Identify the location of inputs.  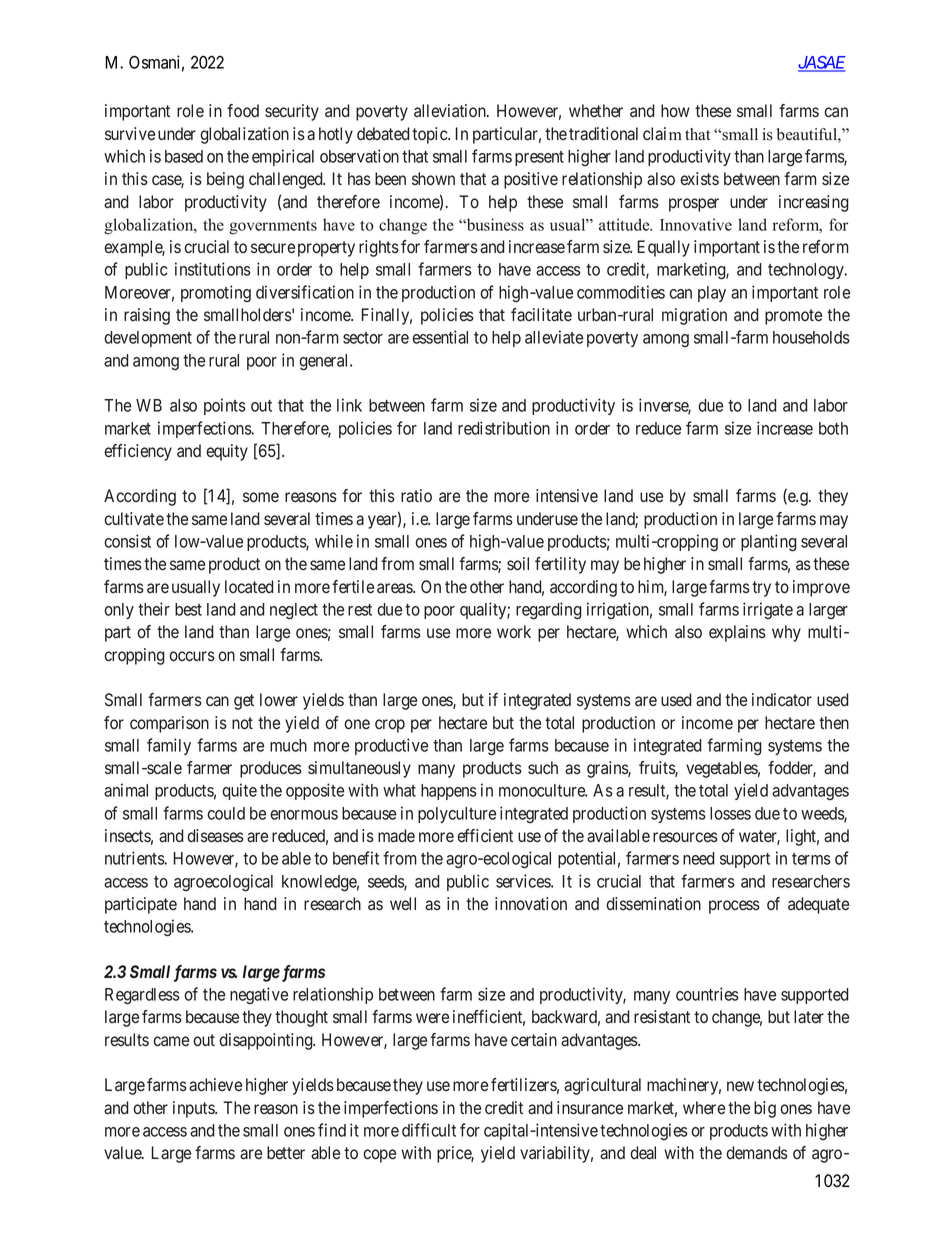
(194, 1109).
